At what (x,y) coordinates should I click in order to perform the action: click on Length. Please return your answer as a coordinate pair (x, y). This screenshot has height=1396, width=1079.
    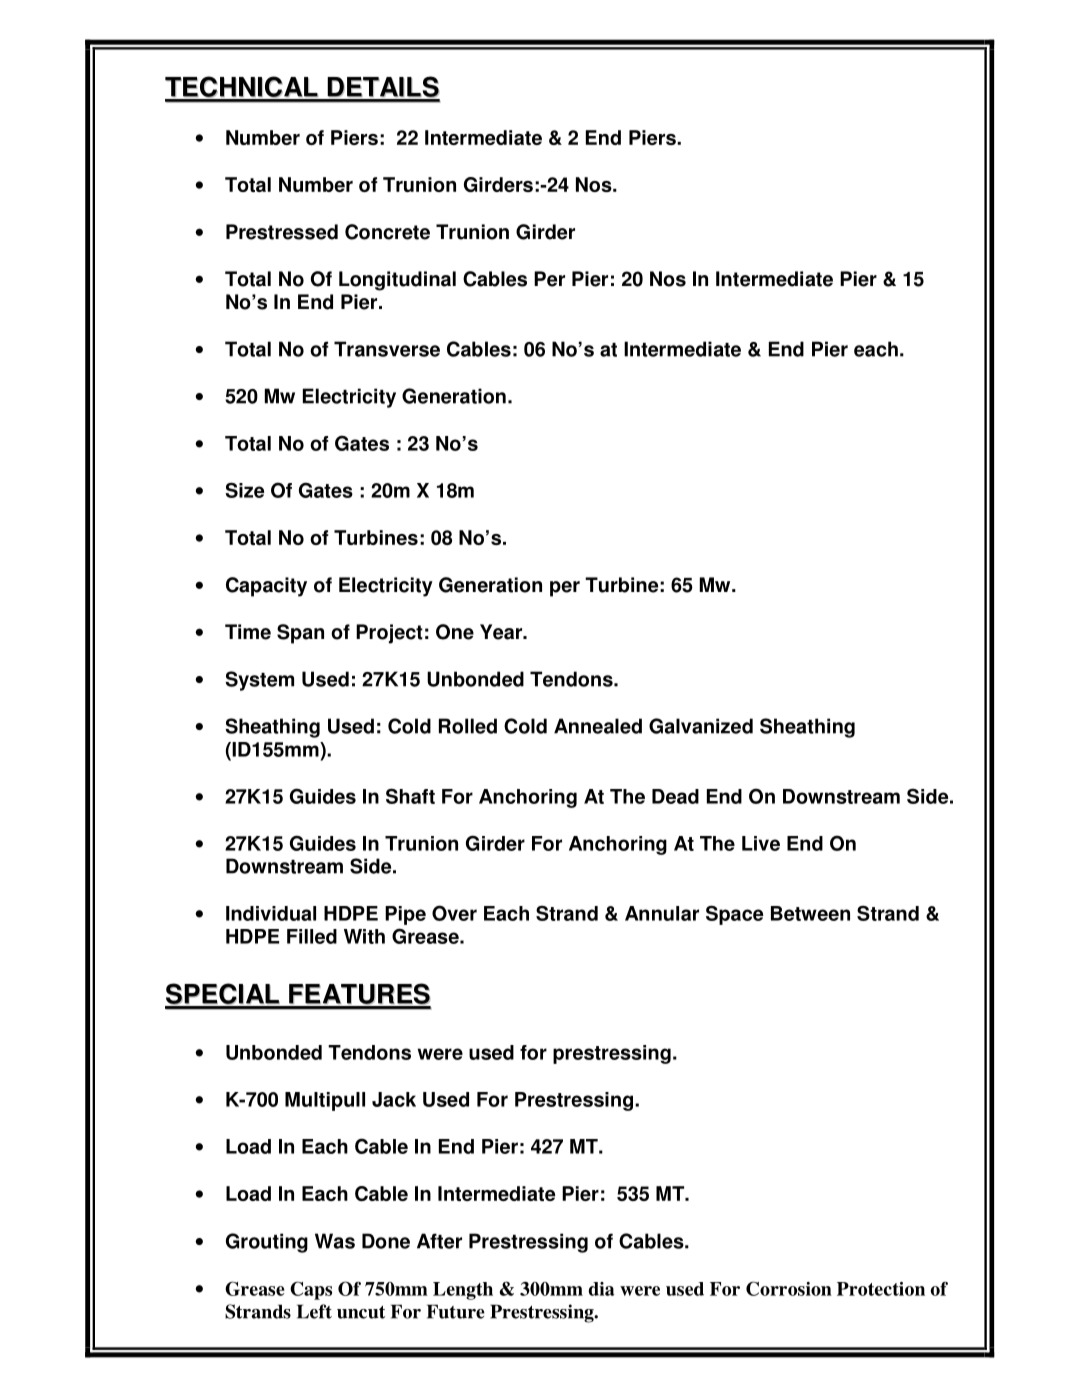
    Looking at the image, I should click on (463, 1291).
